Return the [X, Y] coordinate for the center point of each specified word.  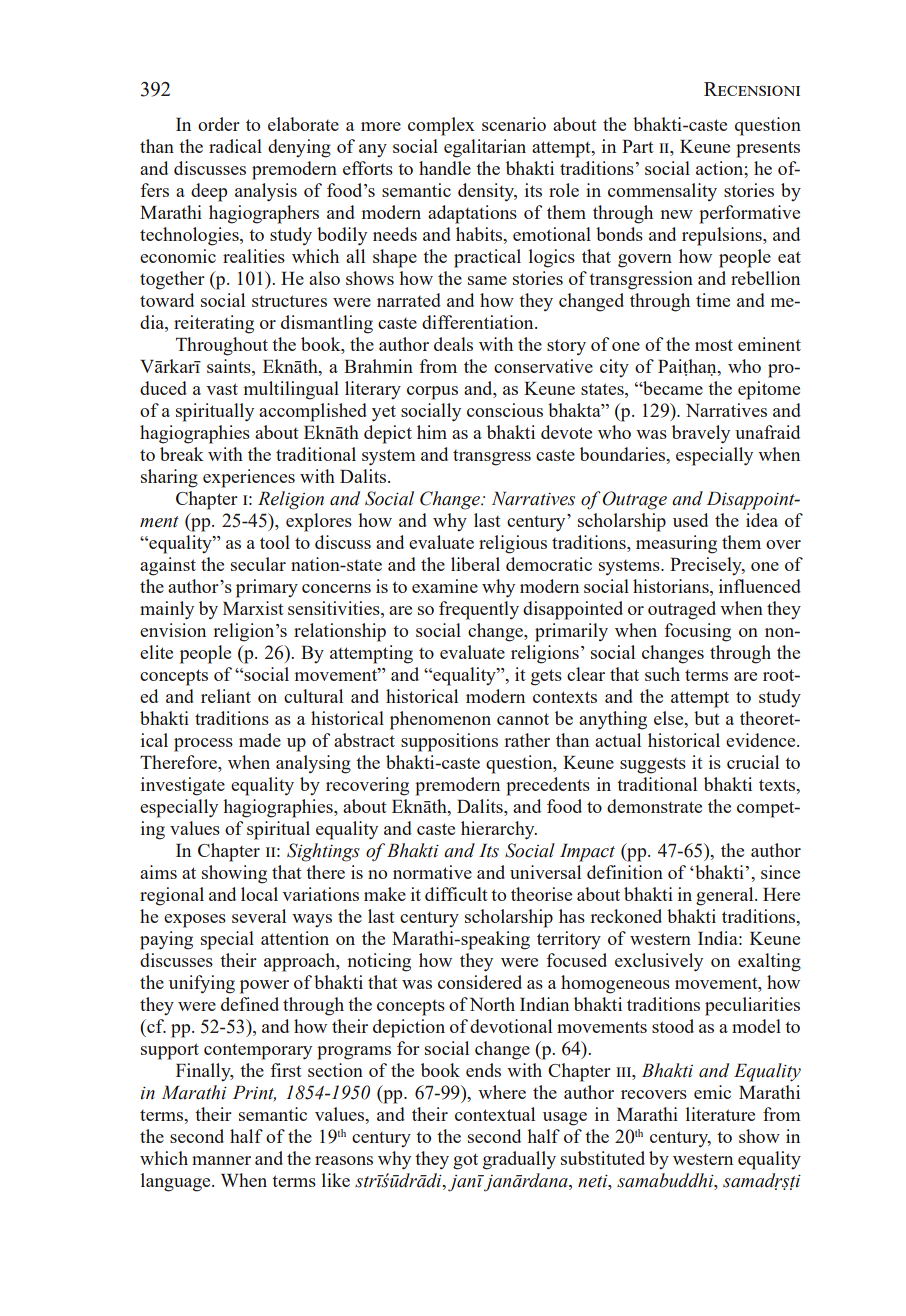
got [465, 1161]
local [259, 894]
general [726, 896]
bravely [701, 434]
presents [768, 149]
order [219, 124]
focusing [697, 632]
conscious [505, 410]
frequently [479, 610]
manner [221, 1160]
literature [720, 1114]
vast [222, 389]
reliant [226, 696]
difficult [456, 894]
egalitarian [485, 148]
